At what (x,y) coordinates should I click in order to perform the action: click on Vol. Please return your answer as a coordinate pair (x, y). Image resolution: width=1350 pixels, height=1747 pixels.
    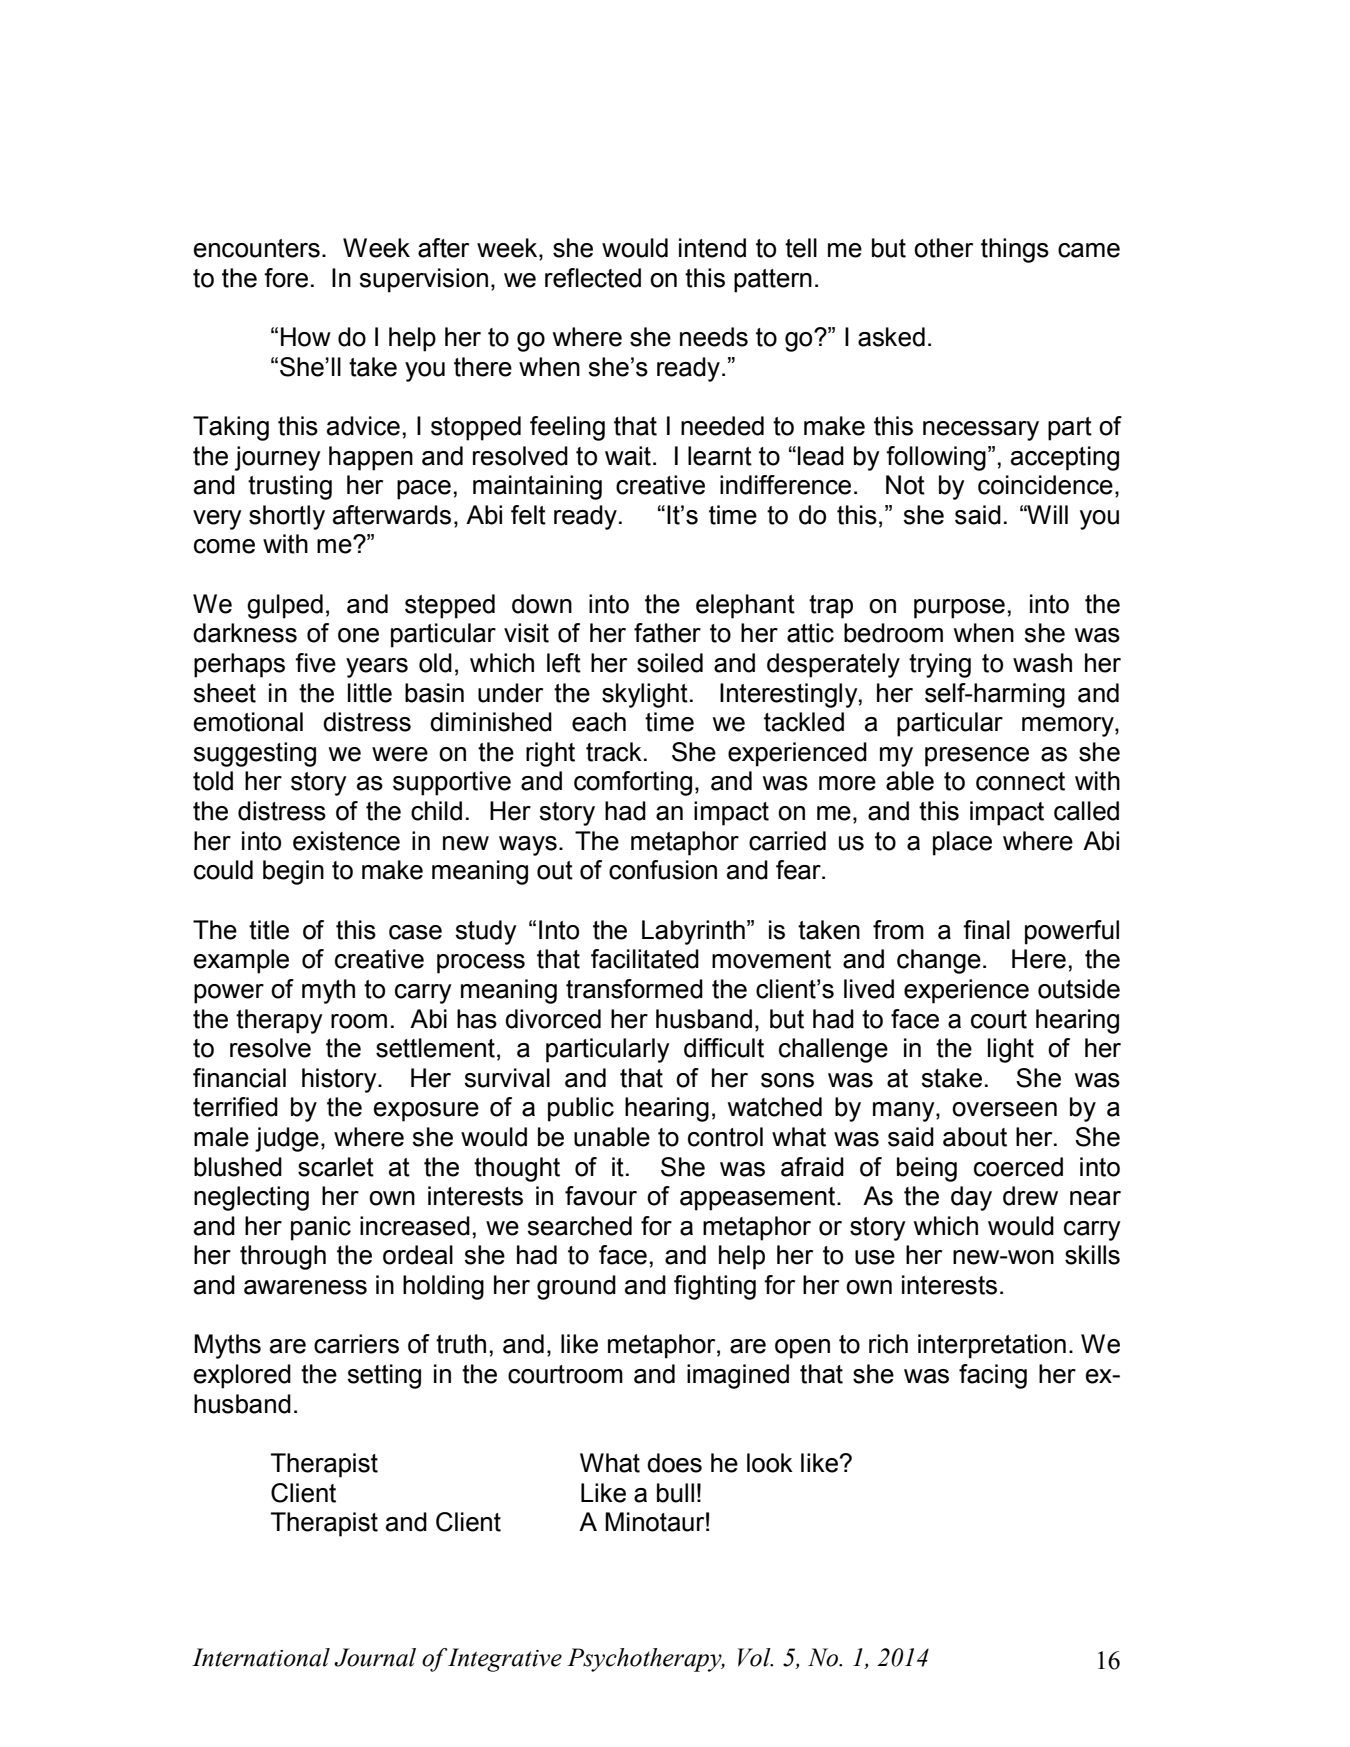
    Looking at the image, I should click on (755, 1657).
